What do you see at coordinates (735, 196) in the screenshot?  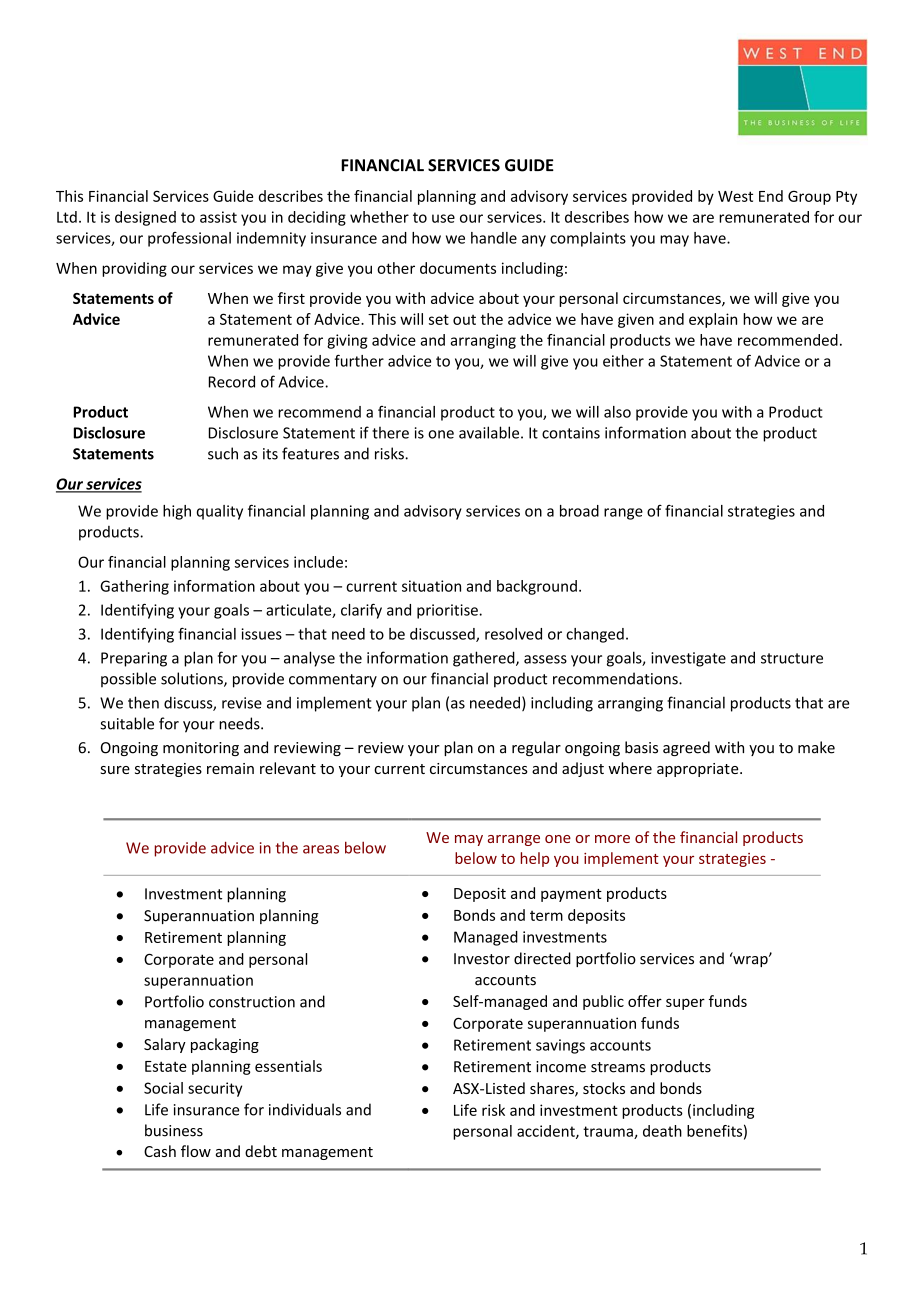 I see `West` at bounding box center [735, 196].
